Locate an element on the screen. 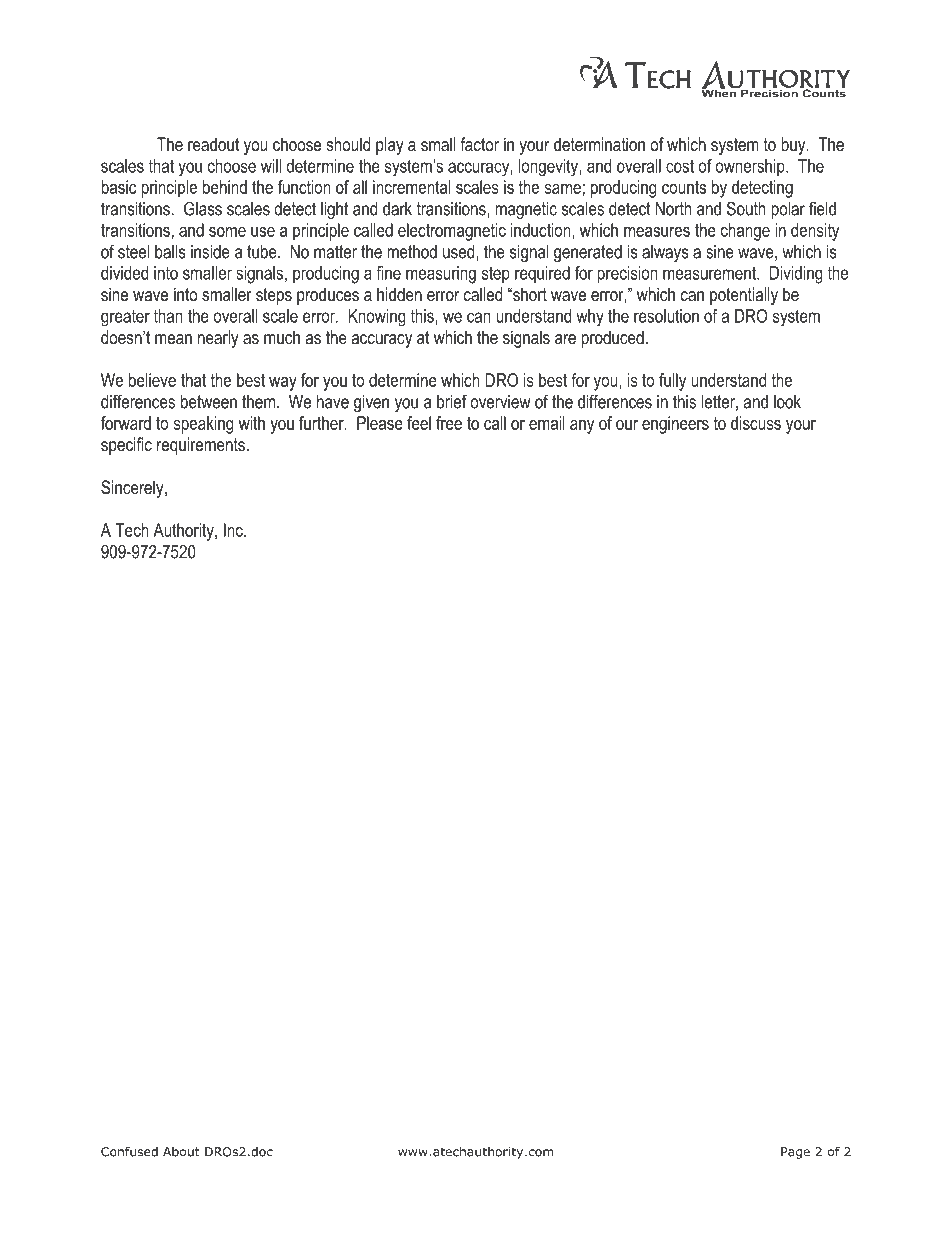  behind is located at coordinates (225, 187).
